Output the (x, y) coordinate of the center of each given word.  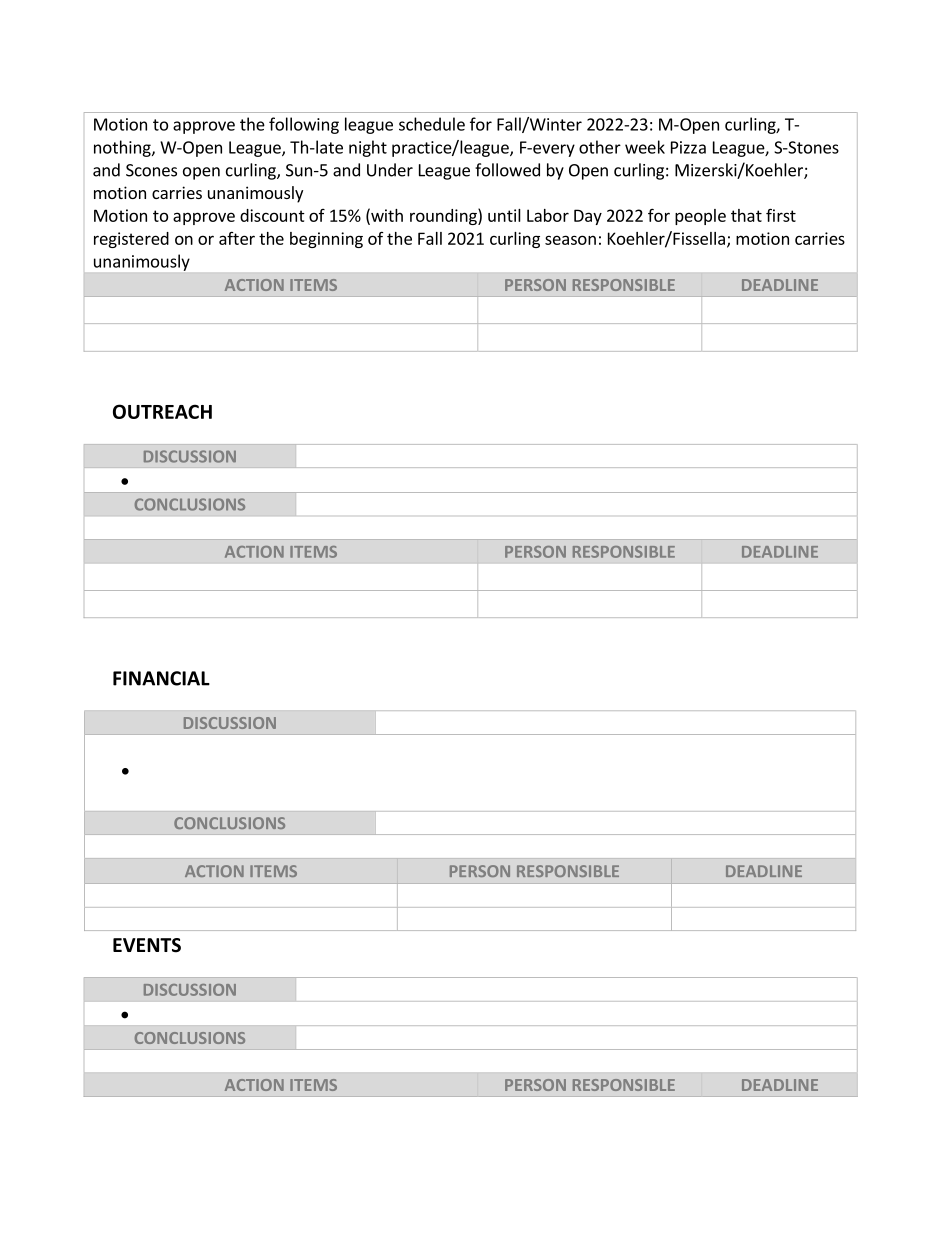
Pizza (688, 147)
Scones (151, 170)
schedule (432, 124)
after (237, 238)
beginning (326, 240)
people (700, 217)
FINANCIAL (161, 678)
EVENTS (147, 945)
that (746, 215)
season (570, 240)
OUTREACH (162, 411)
